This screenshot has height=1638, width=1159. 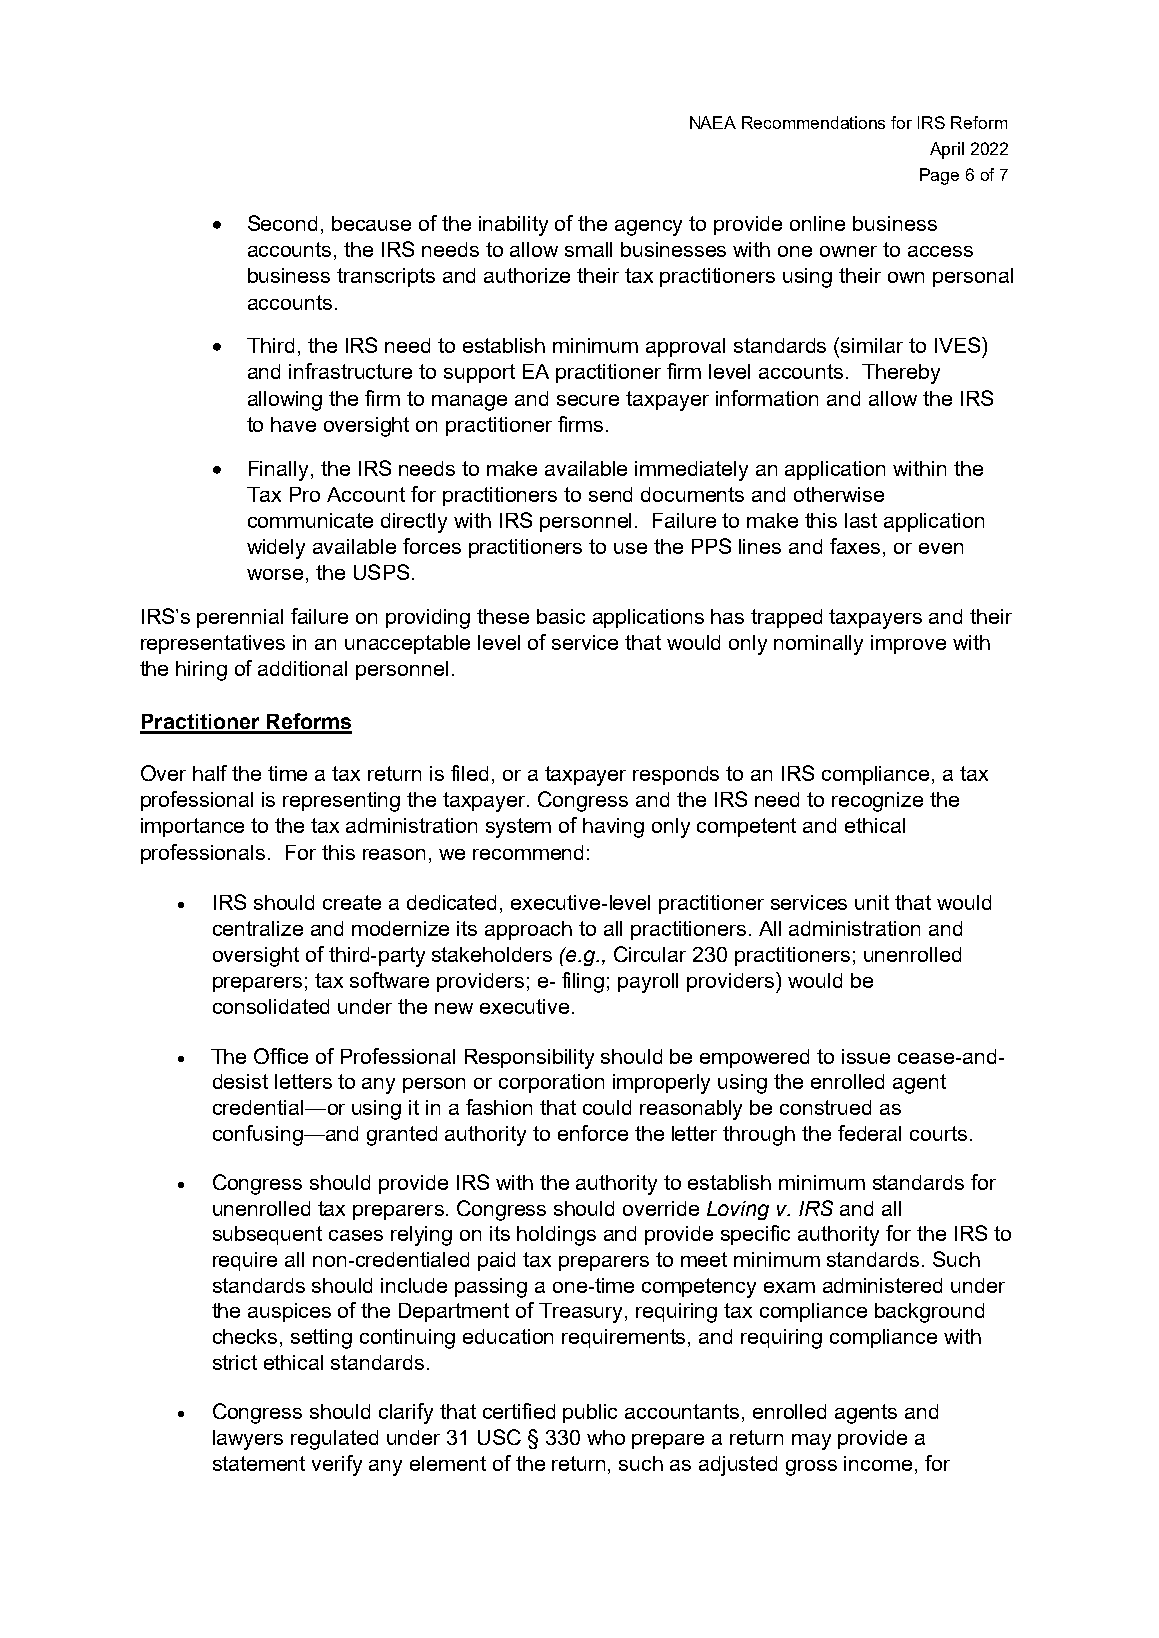 What do you see at coordinates (866, 1056) in the screenshot?
I see `issue` at bounding box center [866, 1056].
